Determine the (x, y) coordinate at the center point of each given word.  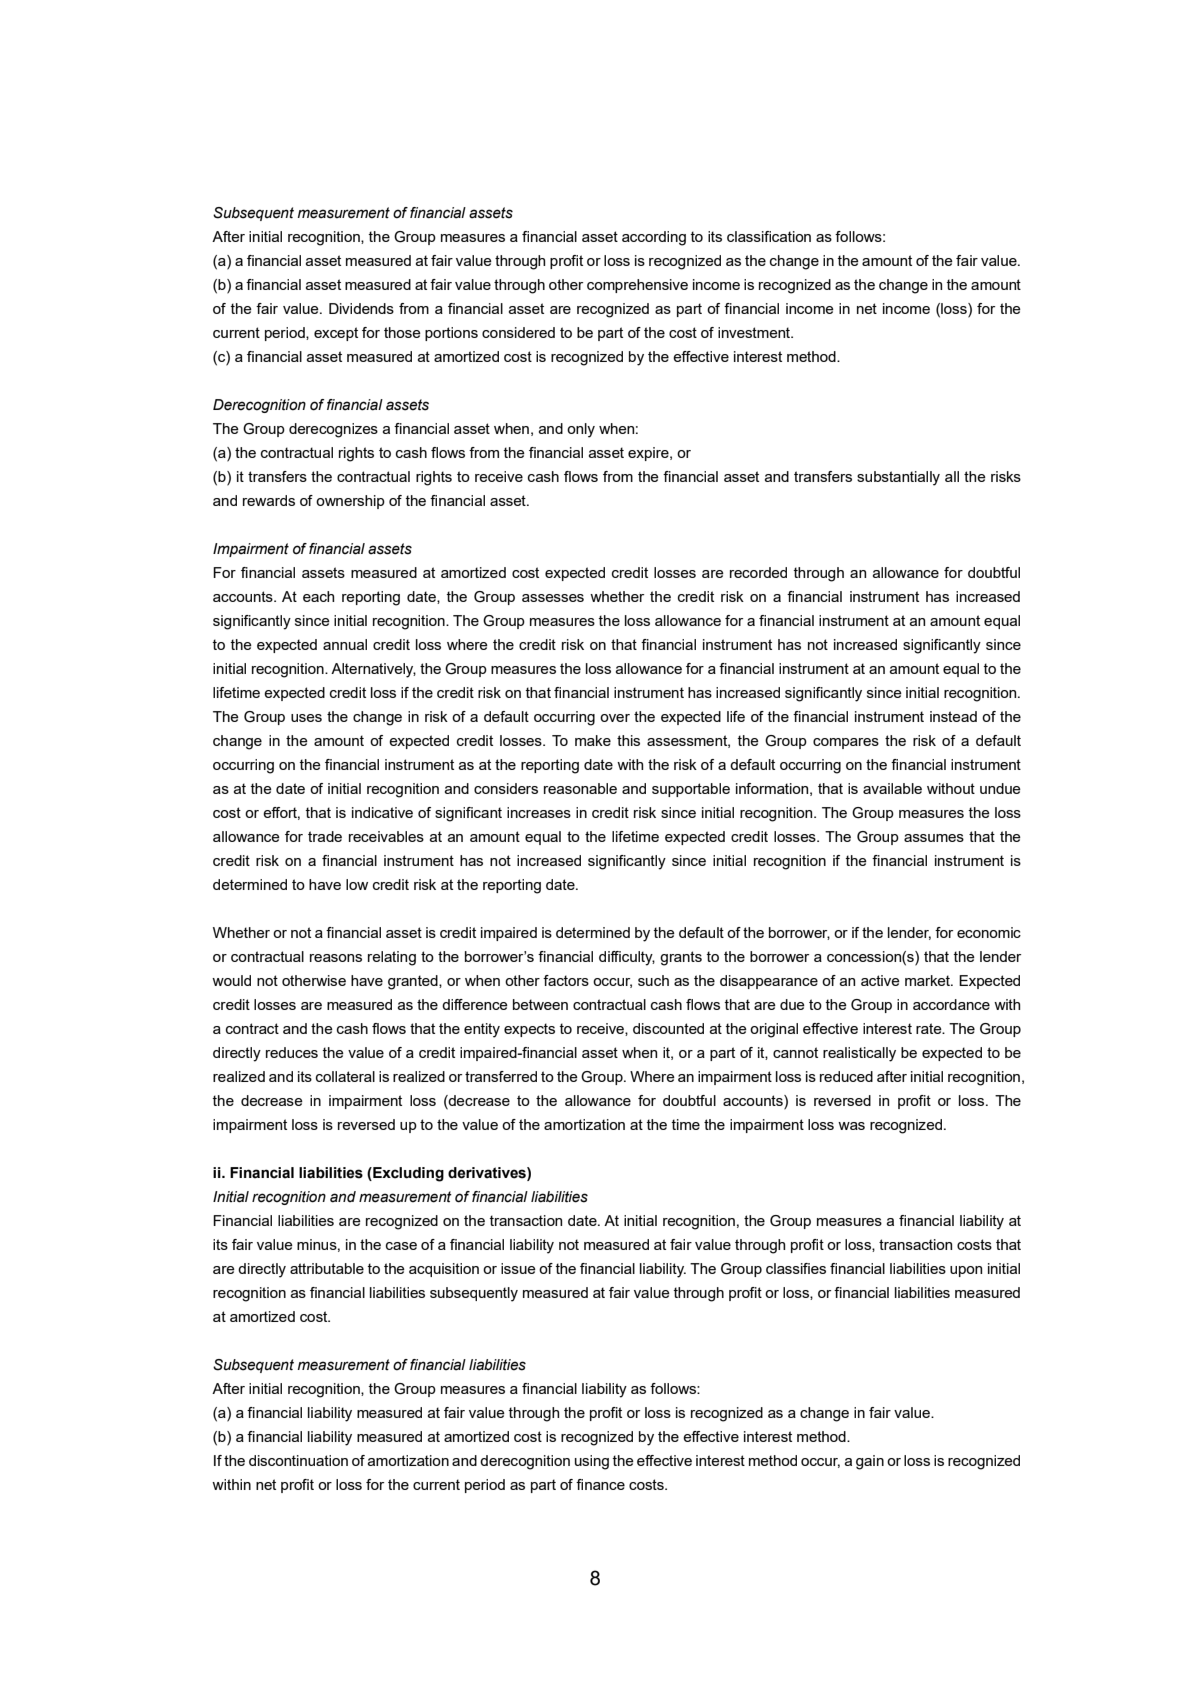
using (592, 1462)
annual (345, 644)
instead (953, 716)
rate (930, 1028)
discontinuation (298, 1460)
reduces (292, 1052)
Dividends (361, 308)
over (615, 718)
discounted (668, 1028)
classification (769, 236)
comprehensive (637, 286)
